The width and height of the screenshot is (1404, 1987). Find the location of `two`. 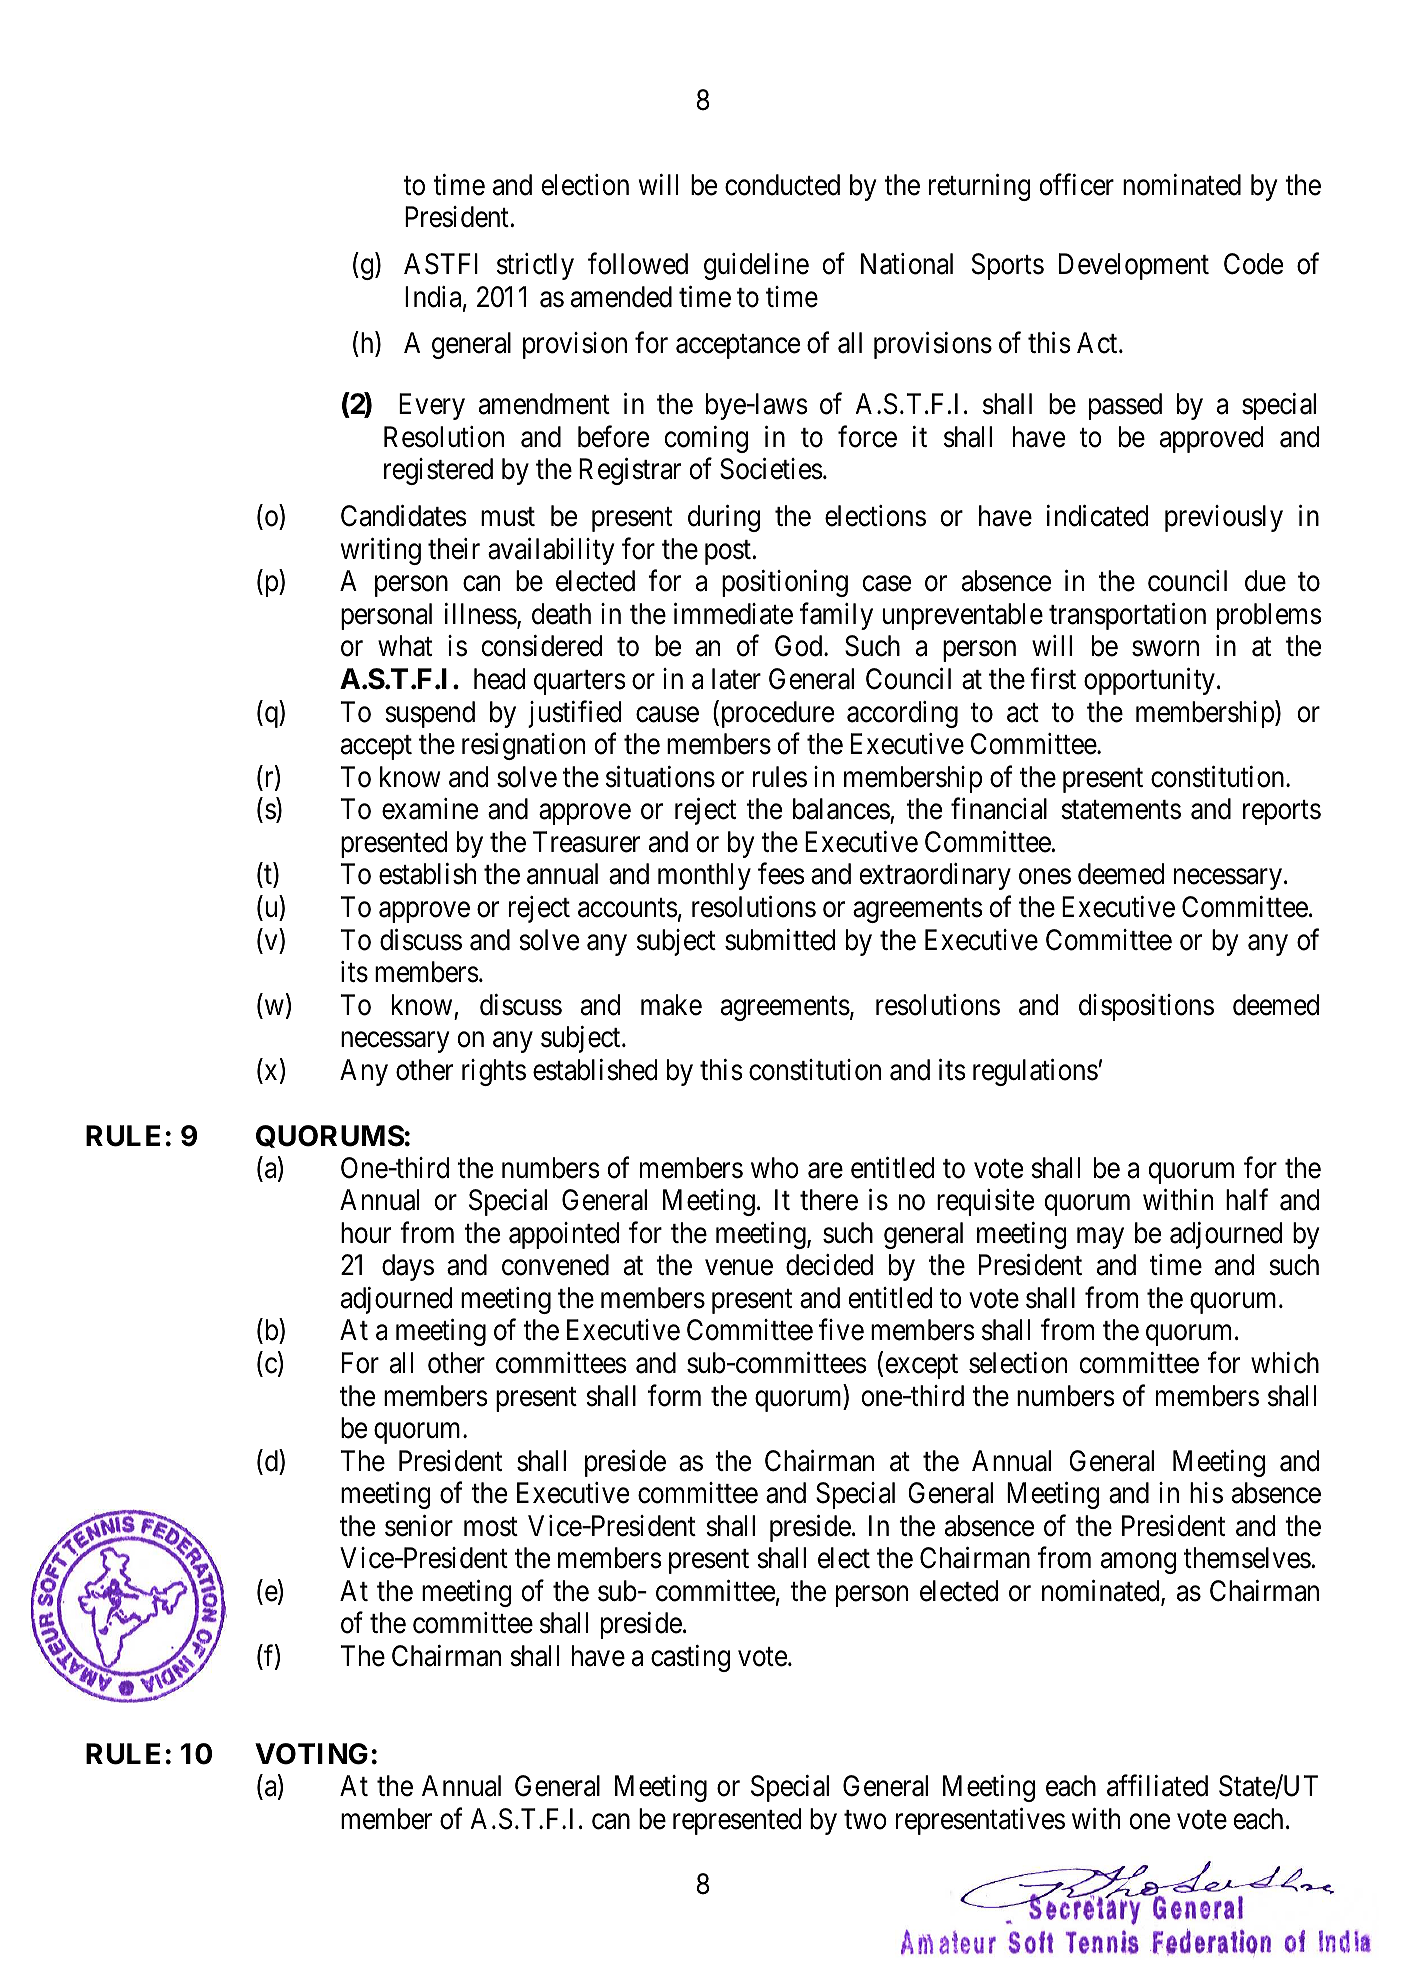

two is located at coordinates (865, 1820).
